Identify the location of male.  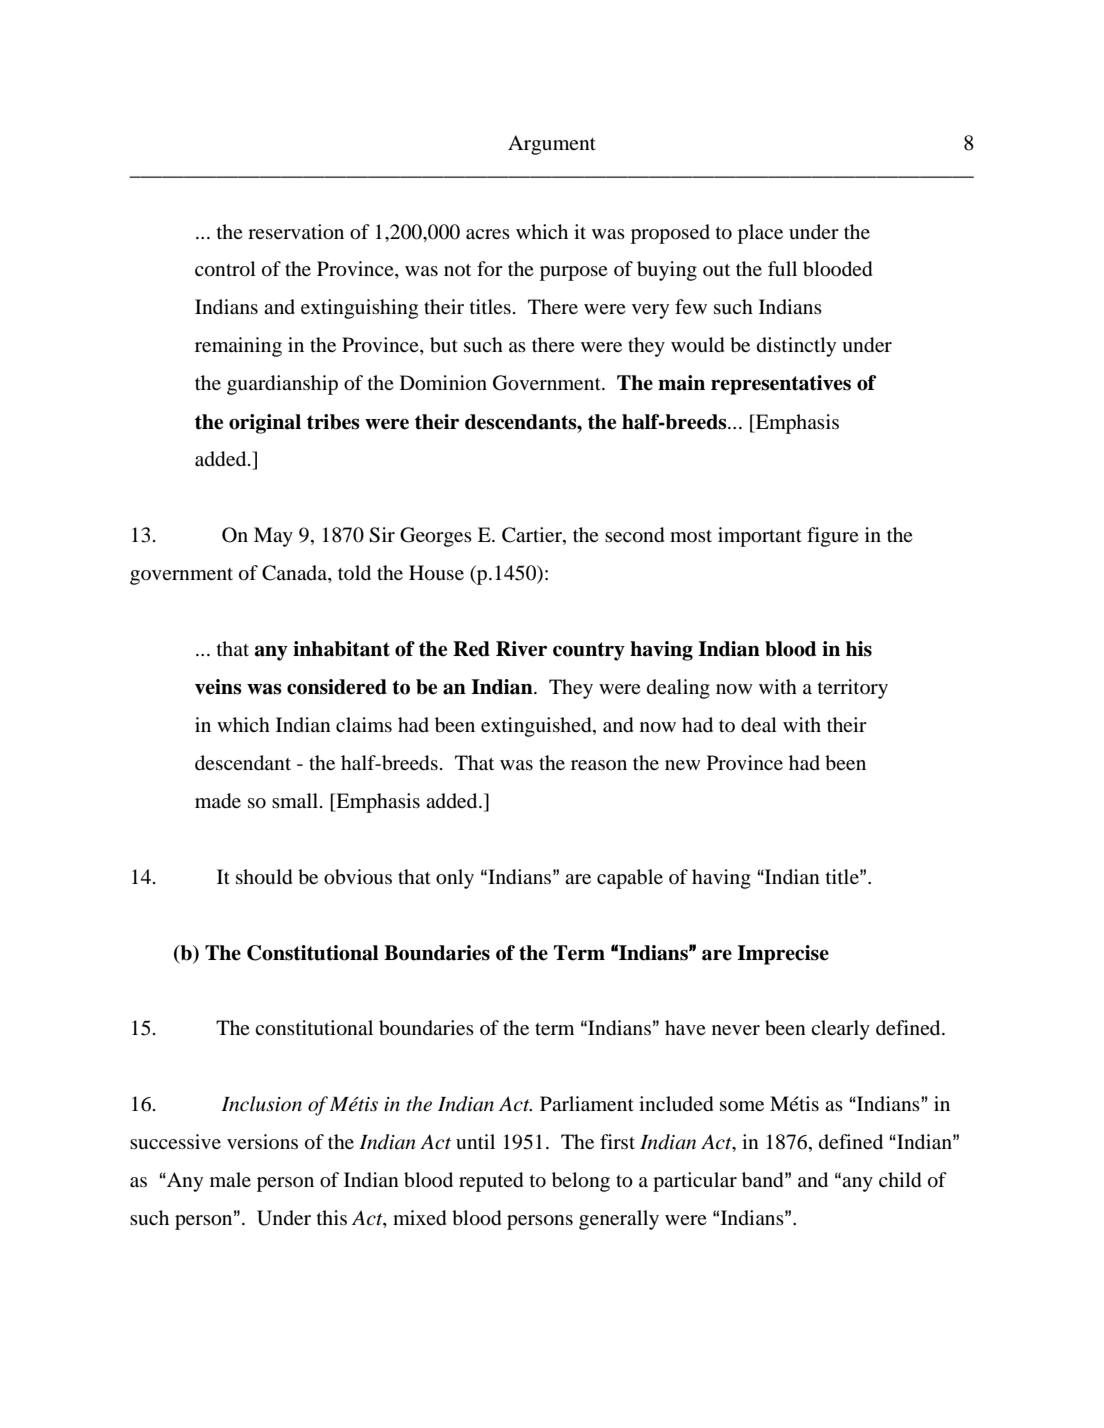
(230, 1179).
